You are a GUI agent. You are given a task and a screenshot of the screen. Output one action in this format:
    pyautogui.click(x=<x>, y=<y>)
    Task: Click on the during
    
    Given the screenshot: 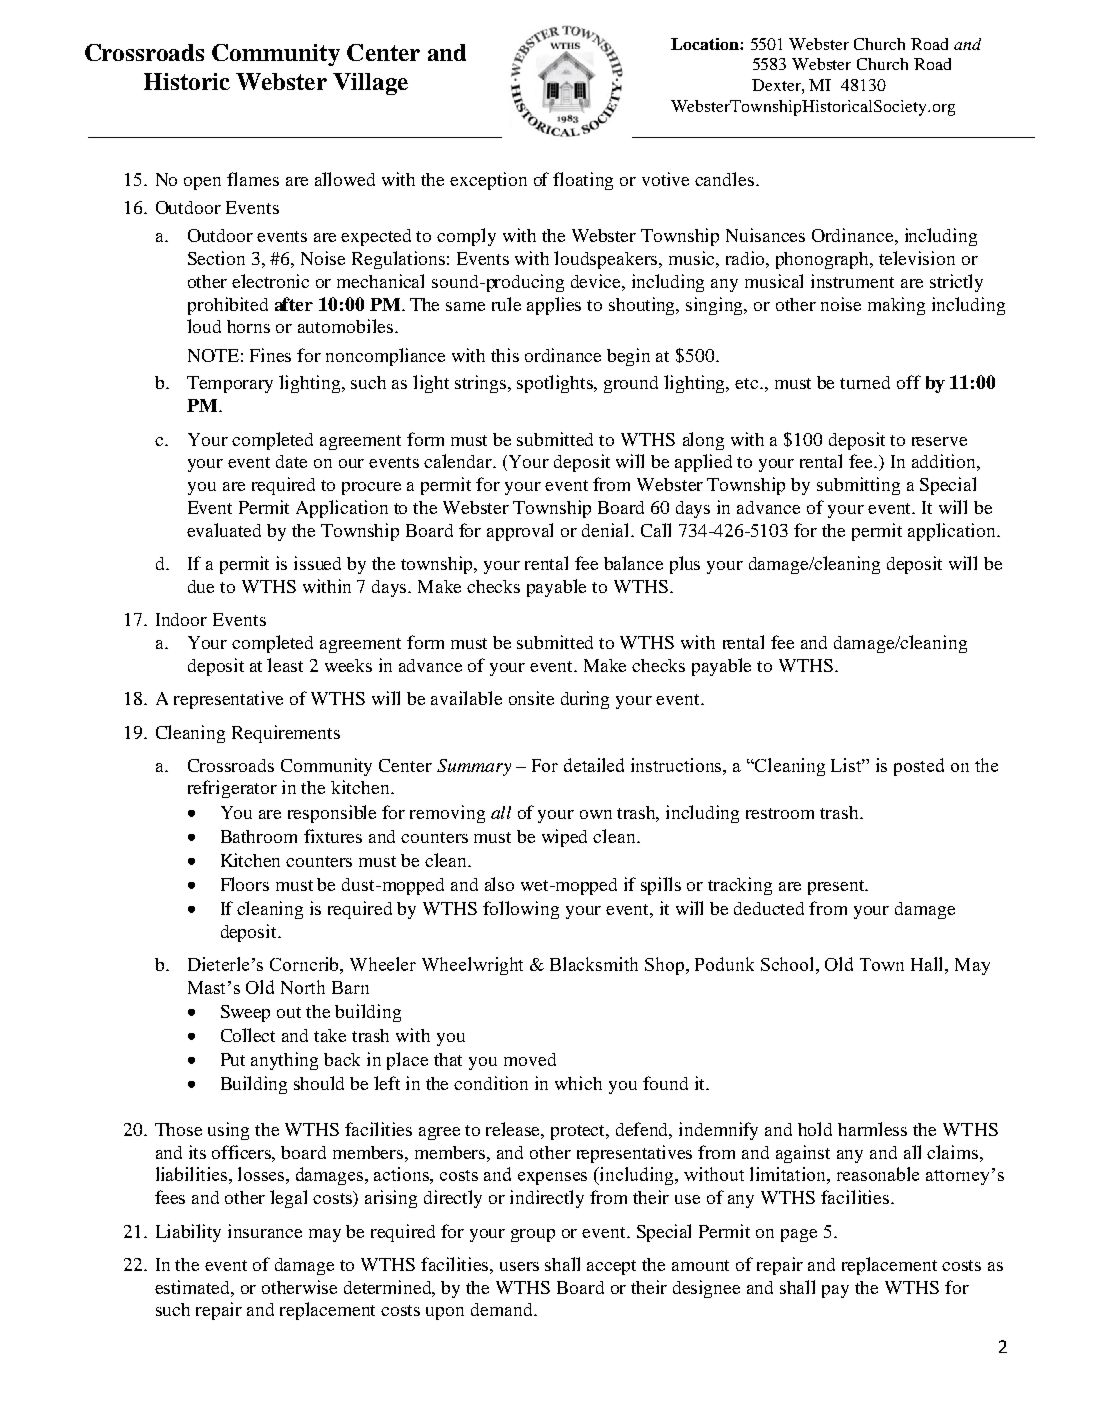 What is the action you would take?
    pyautogui.click(x=585, y=700)
